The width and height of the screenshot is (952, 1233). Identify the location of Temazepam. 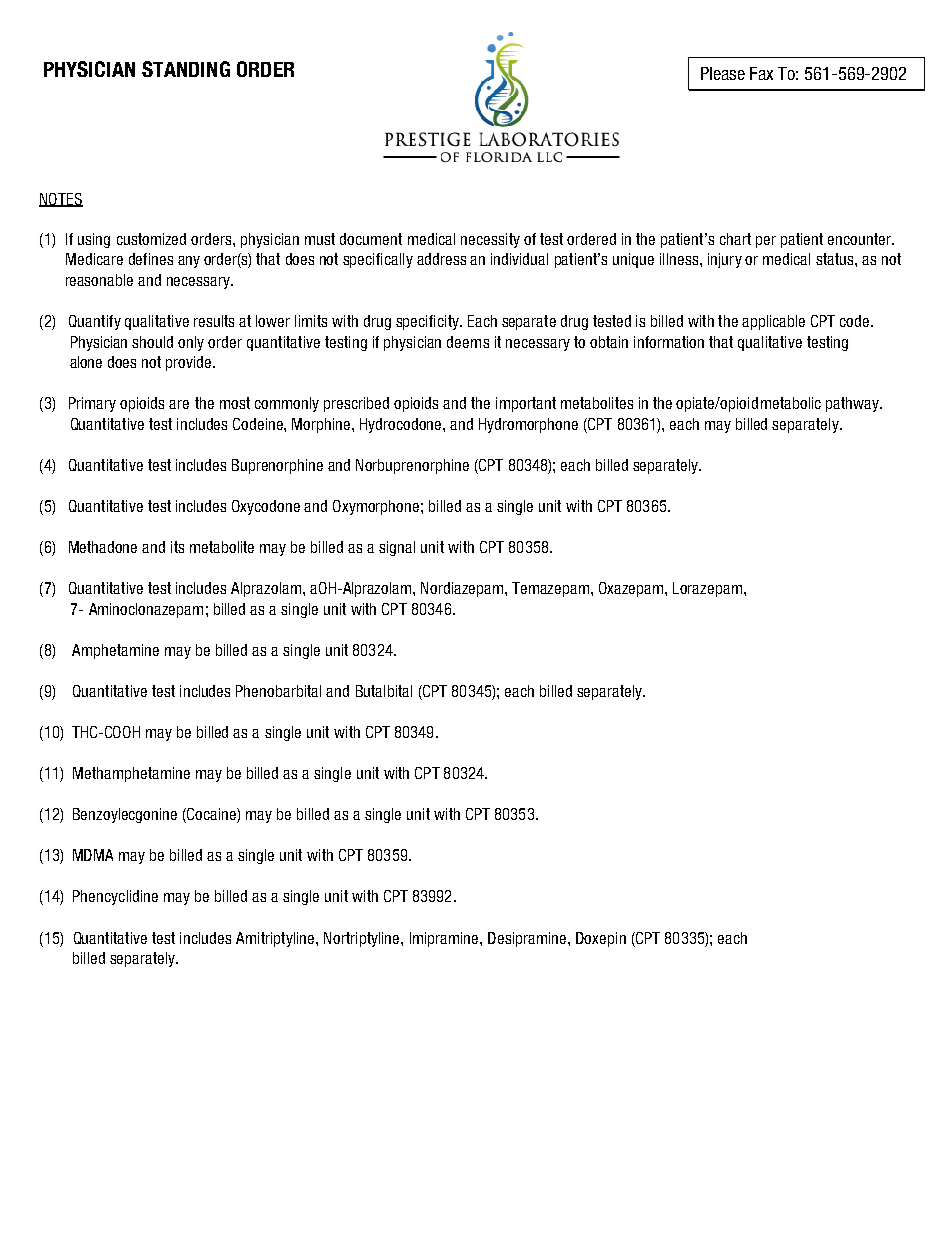
(552, 589).
